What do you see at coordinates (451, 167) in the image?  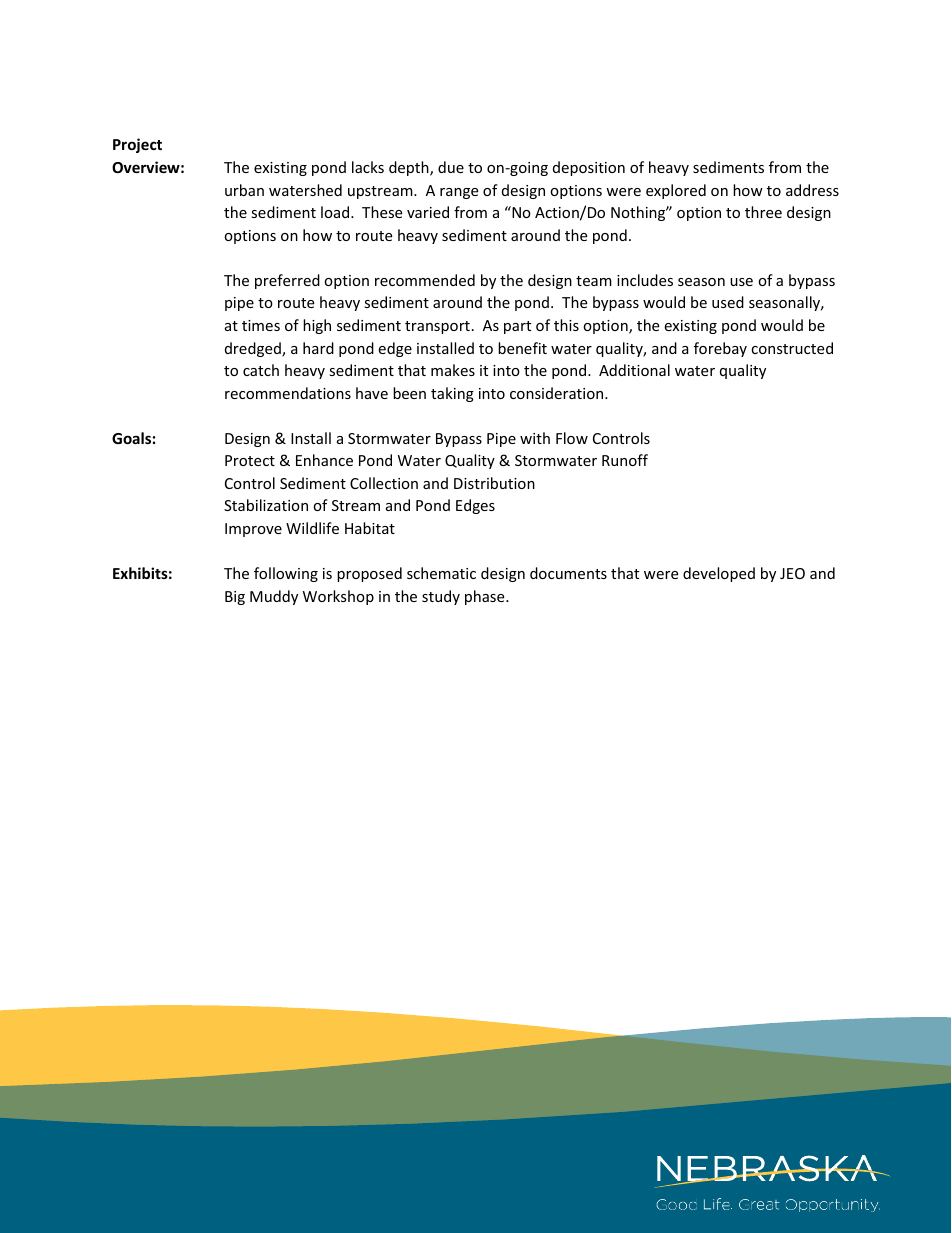 I see `due` at bounding box center [451, 167].
